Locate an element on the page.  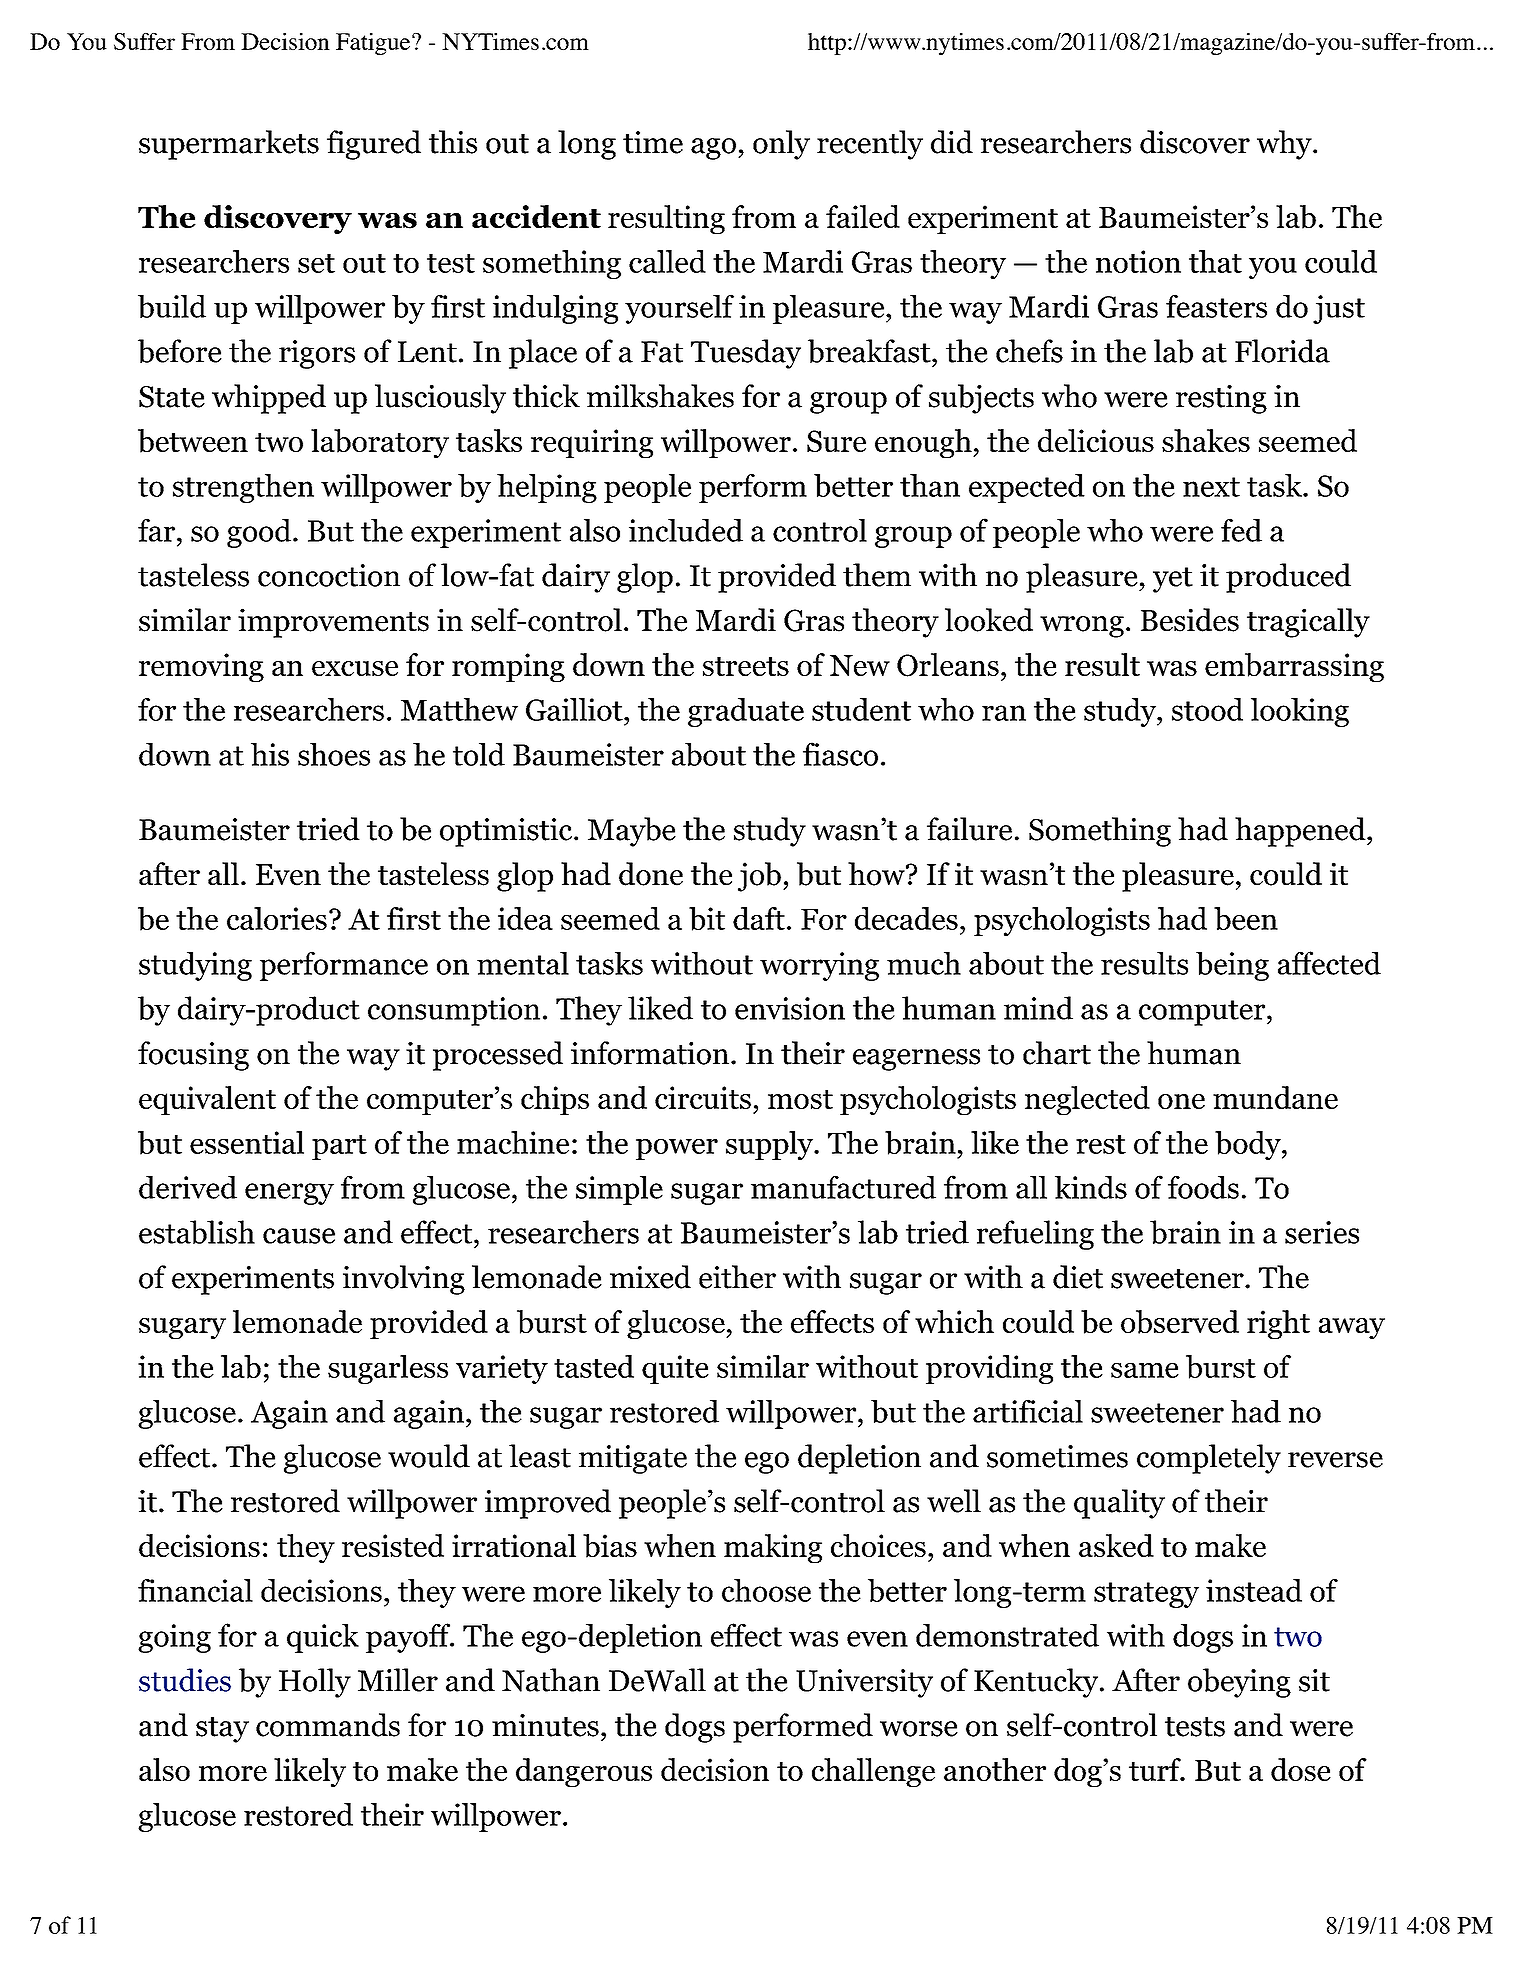
shoes is located at coordinates (334, 754).
